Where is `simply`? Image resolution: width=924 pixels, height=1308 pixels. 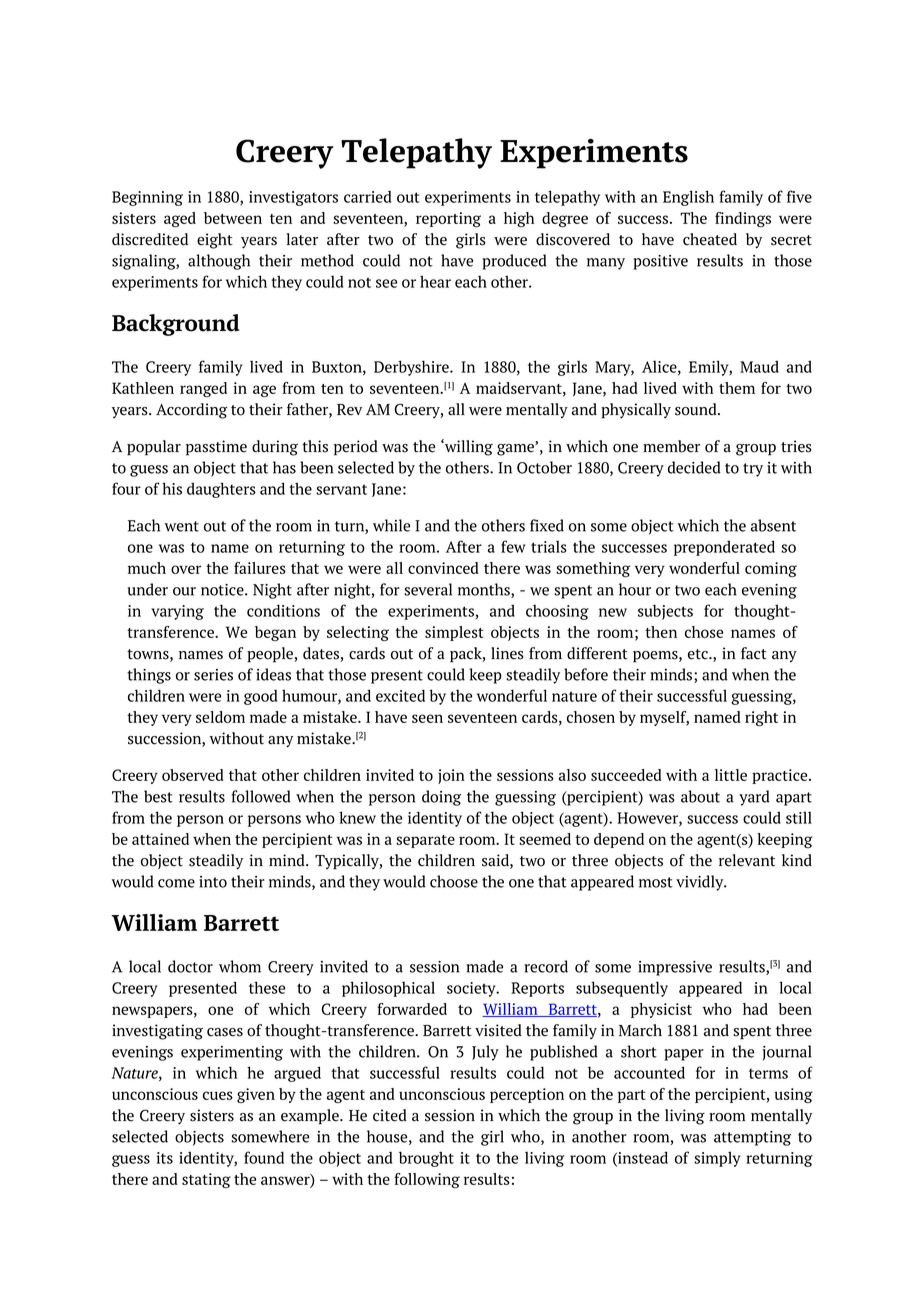
simply is located at coordinates (717, 1159).
